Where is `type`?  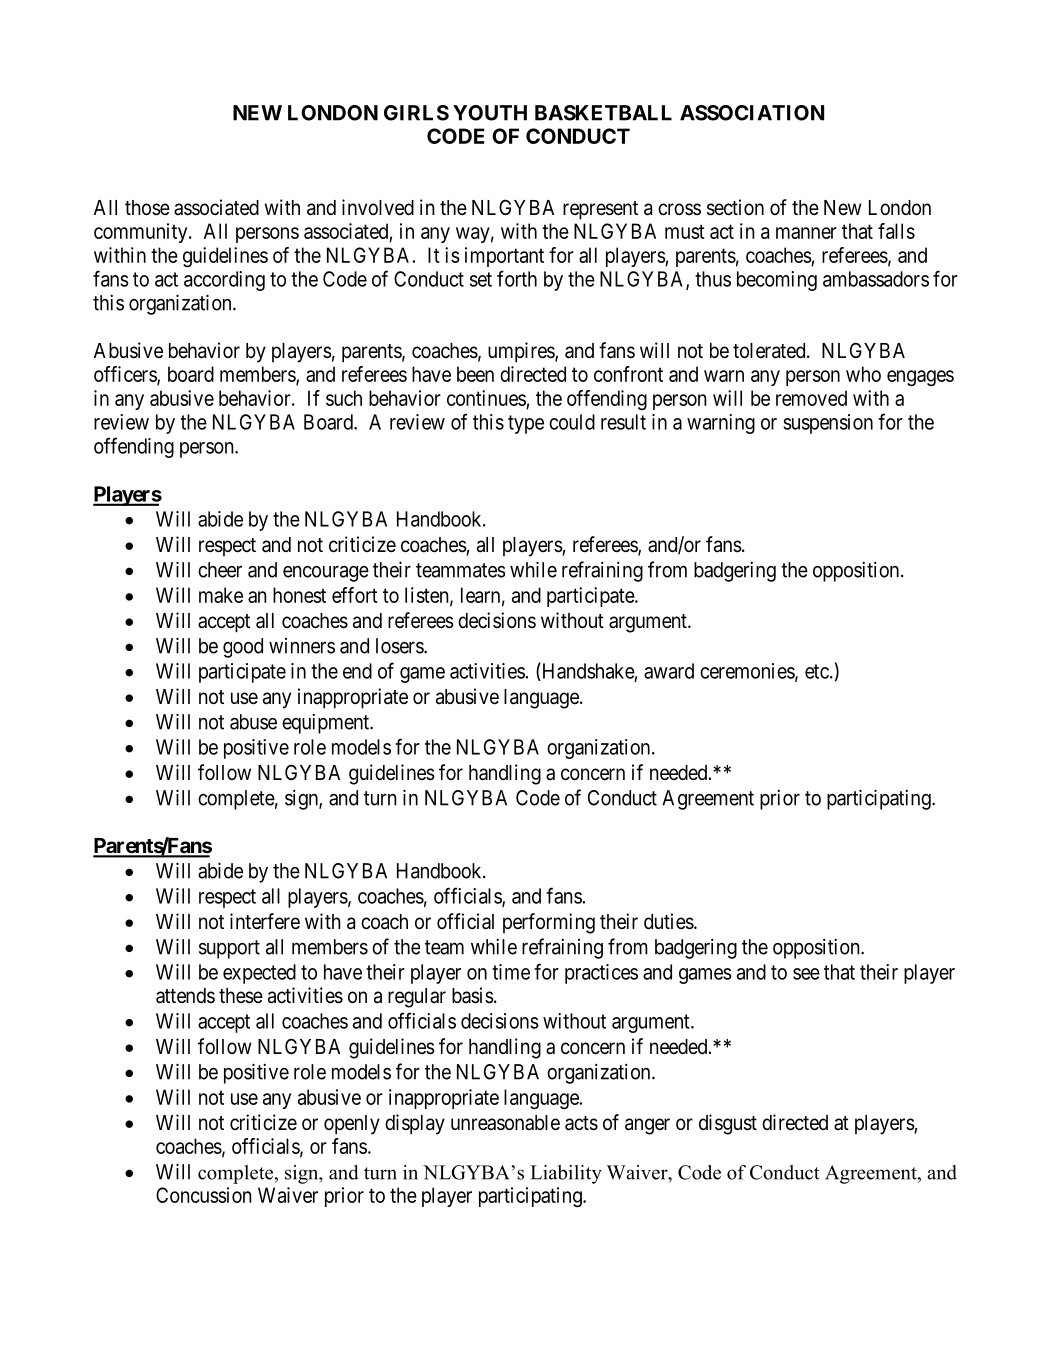
type is located at coordinates (526, 424).
